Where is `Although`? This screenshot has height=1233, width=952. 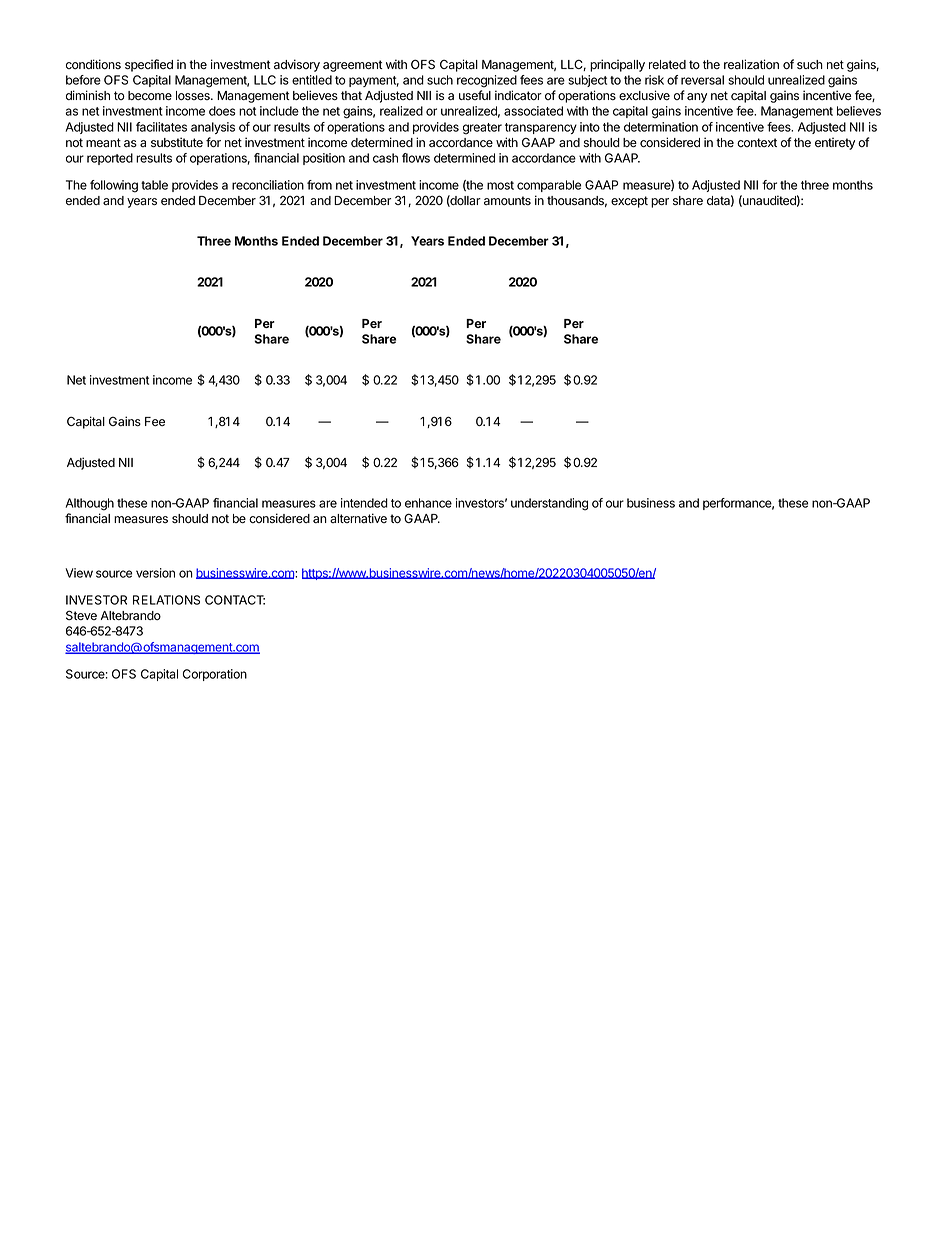
Although is located at coordinates (89, 504).
